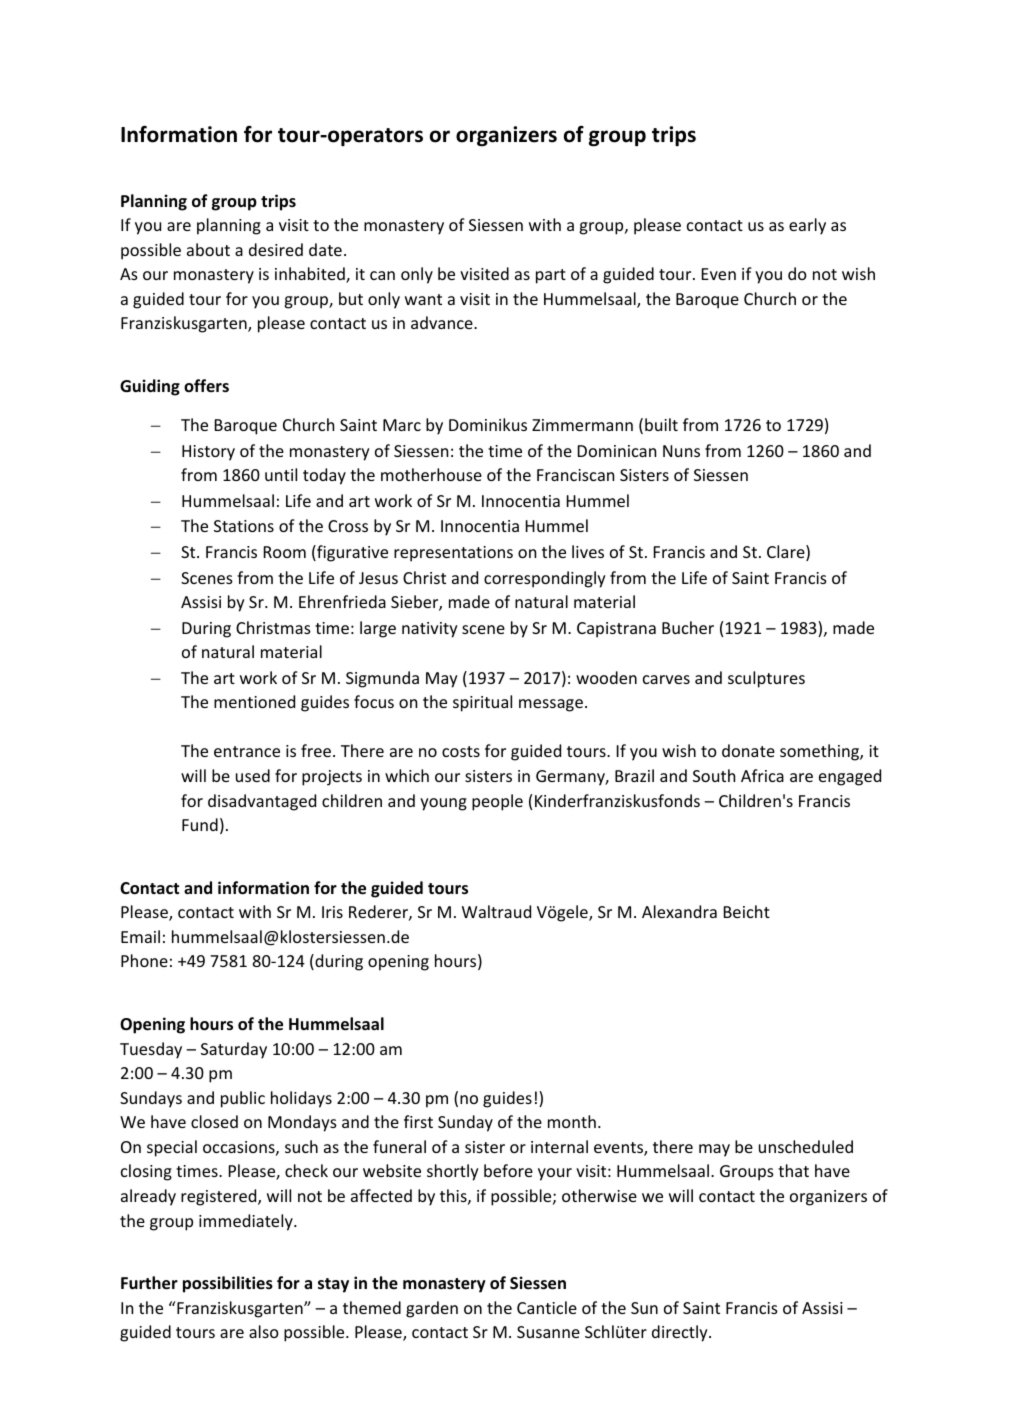 This page has height=1427, width=1009. What do you see at coordinates (208, 453) in the page?
I see `History` at bounding box center [208, 453].
